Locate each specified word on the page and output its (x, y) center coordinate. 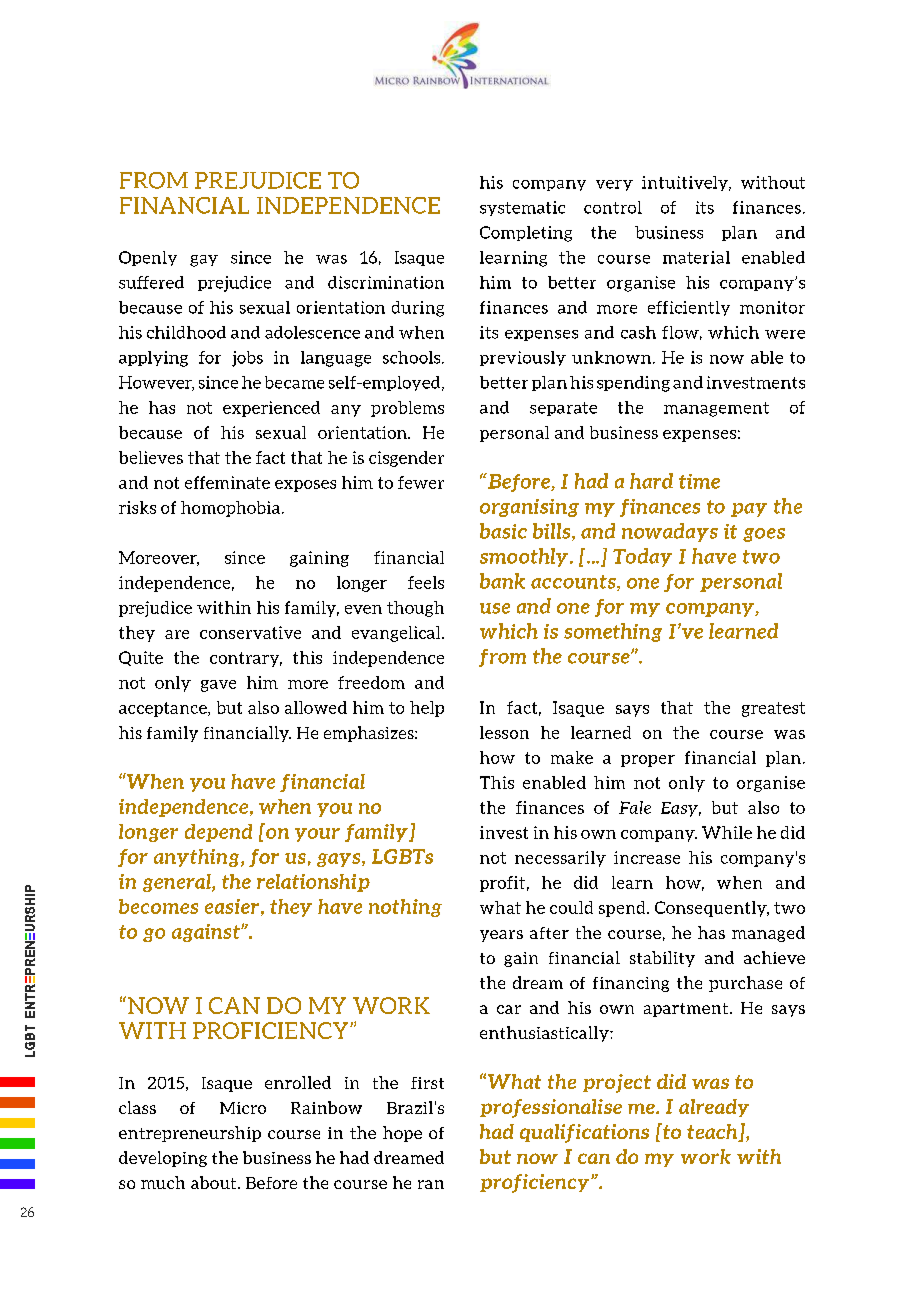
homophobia (230, 509)
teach (713, 1133)
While (727, 832)
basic (503, 531)
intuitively (686, 183)
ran (431, 1184)
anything (198, 858)
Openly (148, 258)
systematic (522, 208)
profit (502, 884)
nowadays (670, 532)
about (213, 1182)
